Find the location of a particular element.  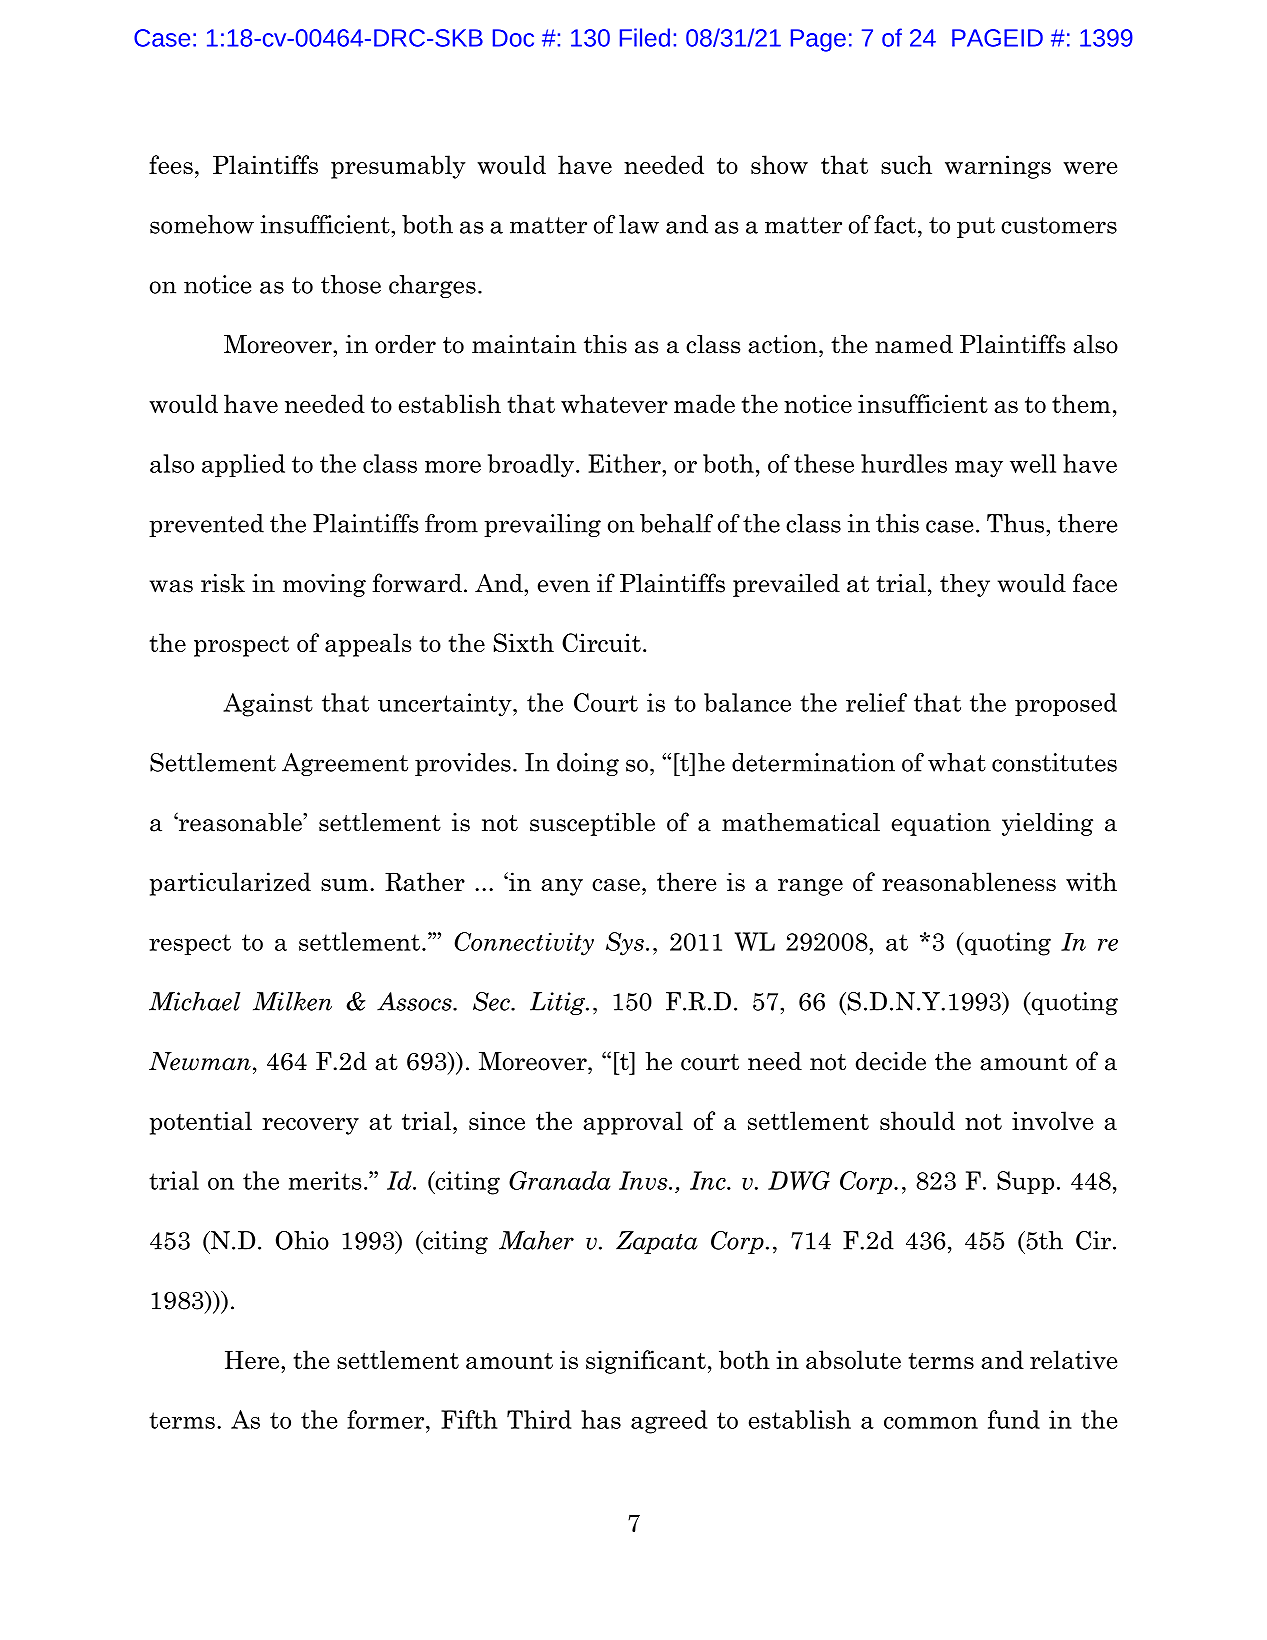

doing is located at coordinates (588, 764).
